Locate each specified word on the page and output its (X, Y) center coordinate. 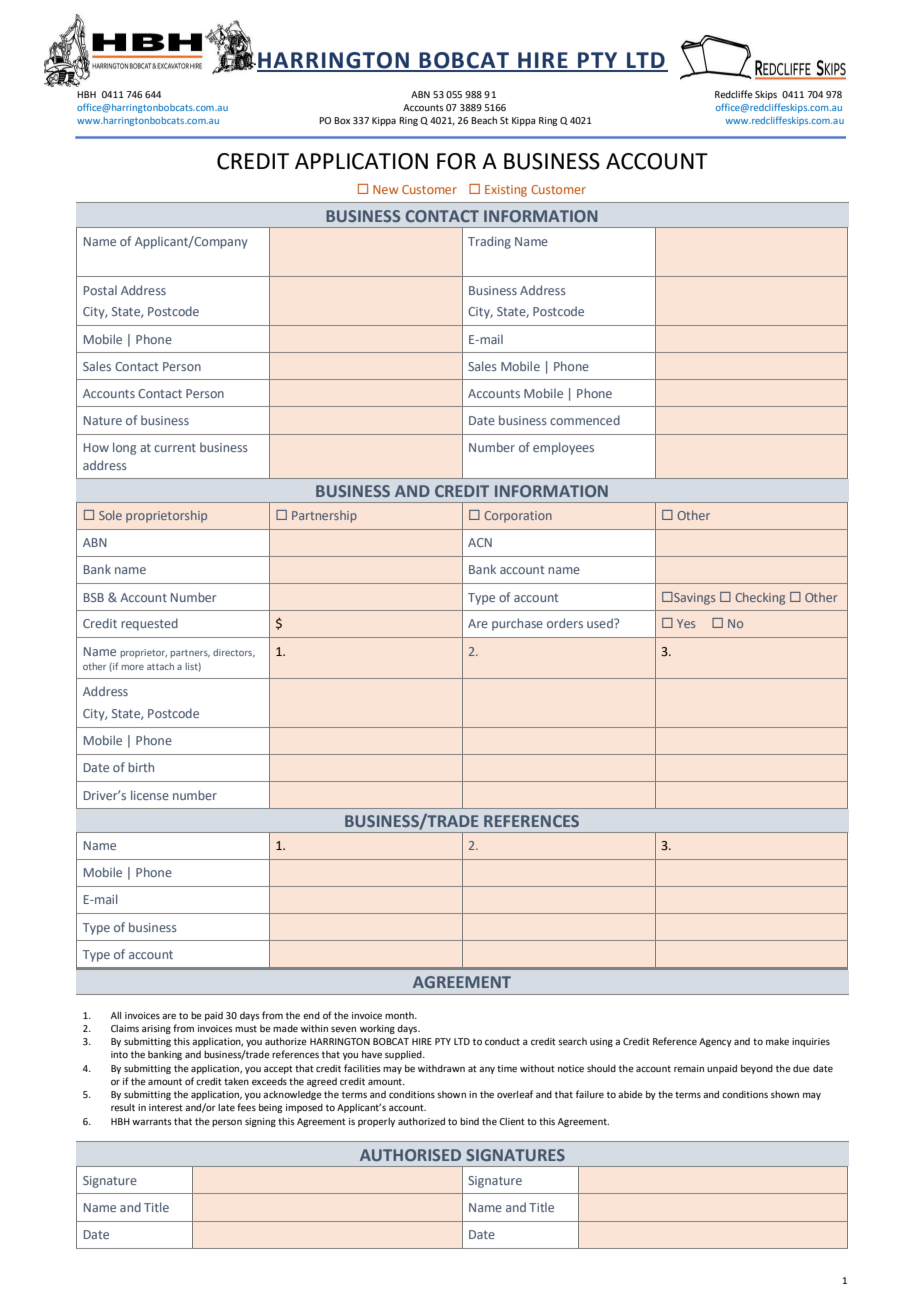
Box (342, 120)
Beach (484, 120)
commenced (585, 420)
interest (166, 1107)
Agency (715, 1042)
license (150, 795)
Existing (506, 191)
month (400, 1015)
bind (469, 1121)
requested (149, 624)
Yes (686, 623)
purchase (517, 624)
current (175, 447)
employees (563, 448)
